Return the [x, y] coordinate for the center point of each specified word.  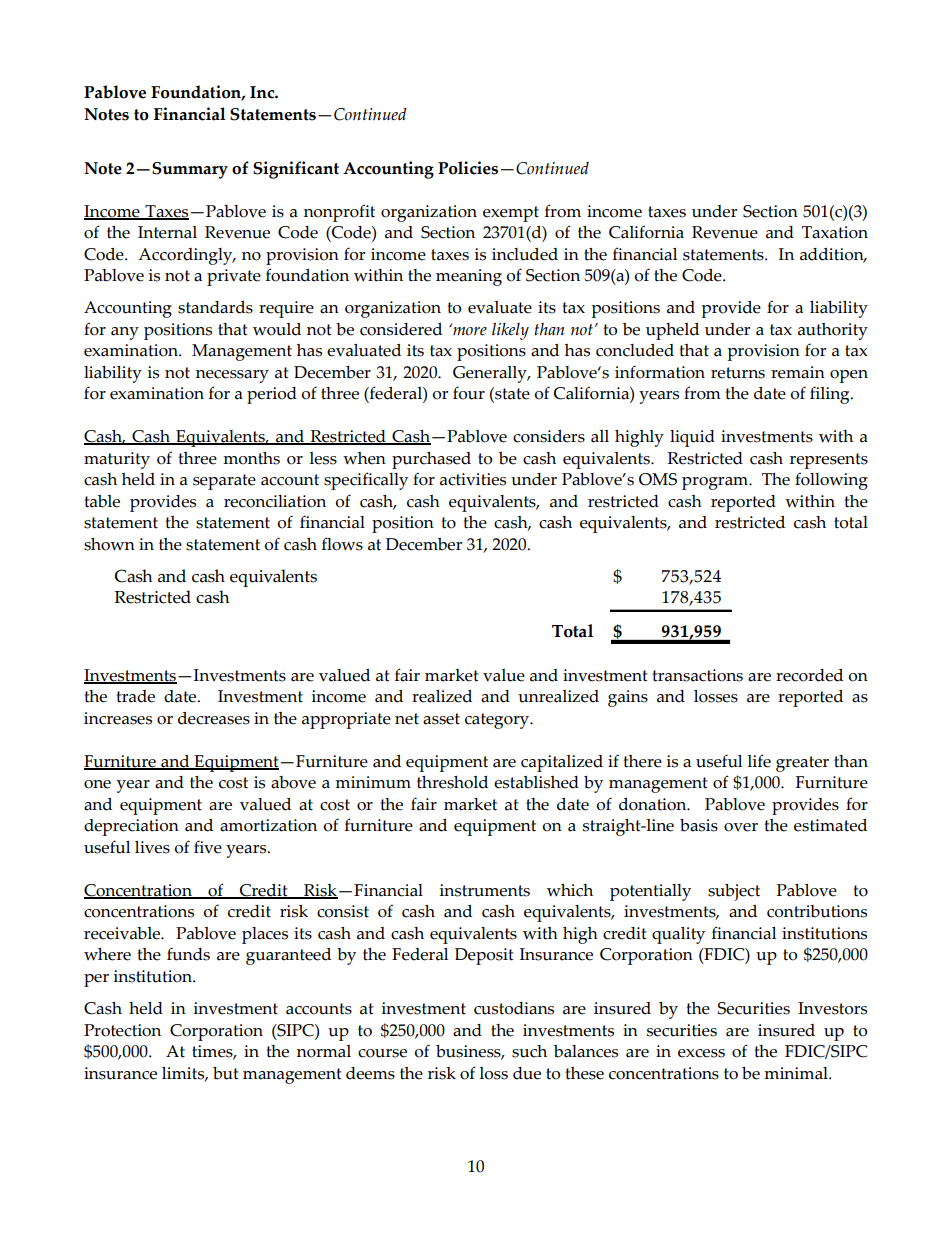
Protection [122, 1030]
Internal [167, 232]
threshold [452, 782]
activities [473, 479]
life [759, 761]
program [716, 483]
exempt [511, 214]
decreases [214, 718]
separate [224, 482]
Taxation [835, 232]
